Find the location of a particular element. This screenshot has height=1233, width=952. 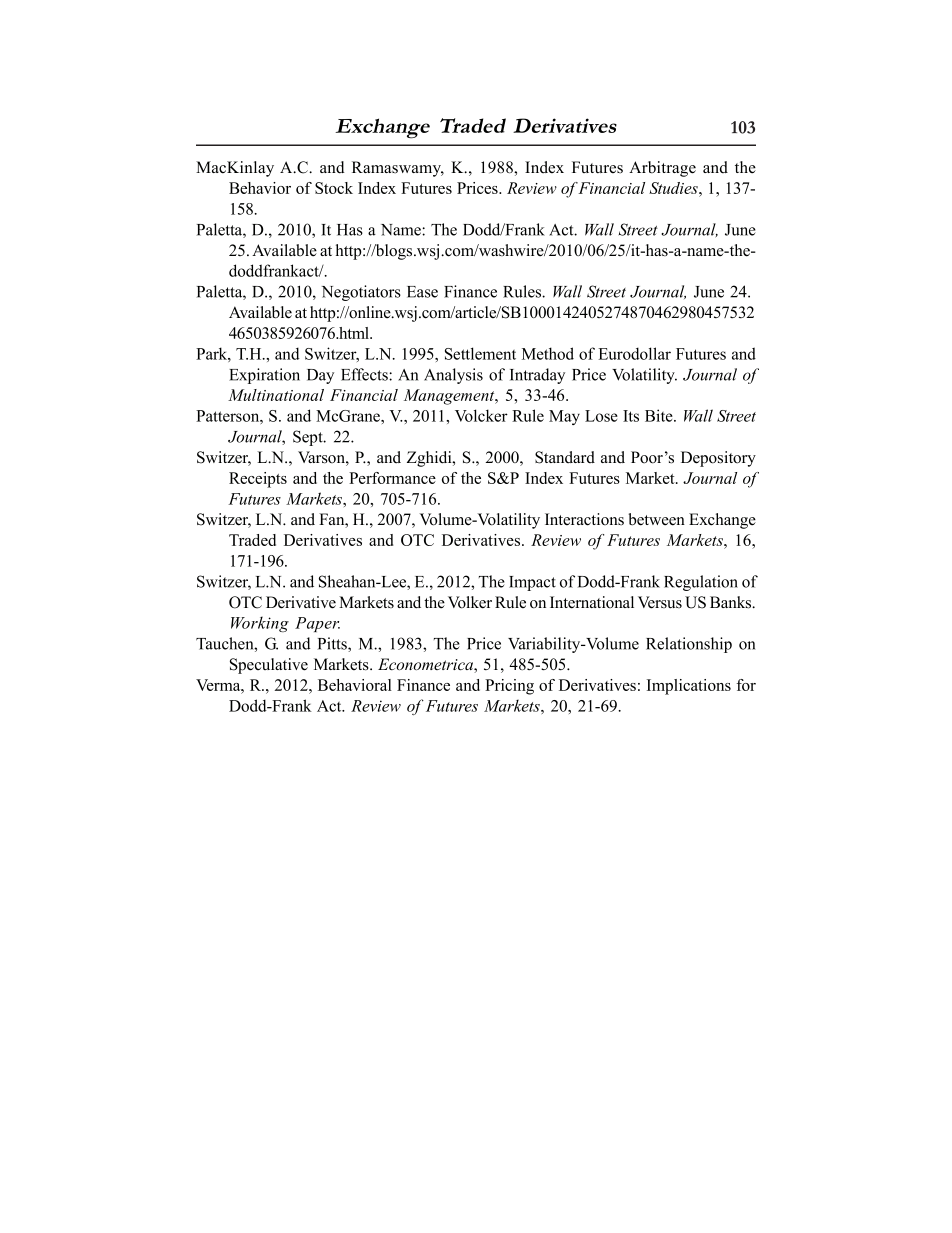

Arbitrage is located at coordinates (662, 169).
